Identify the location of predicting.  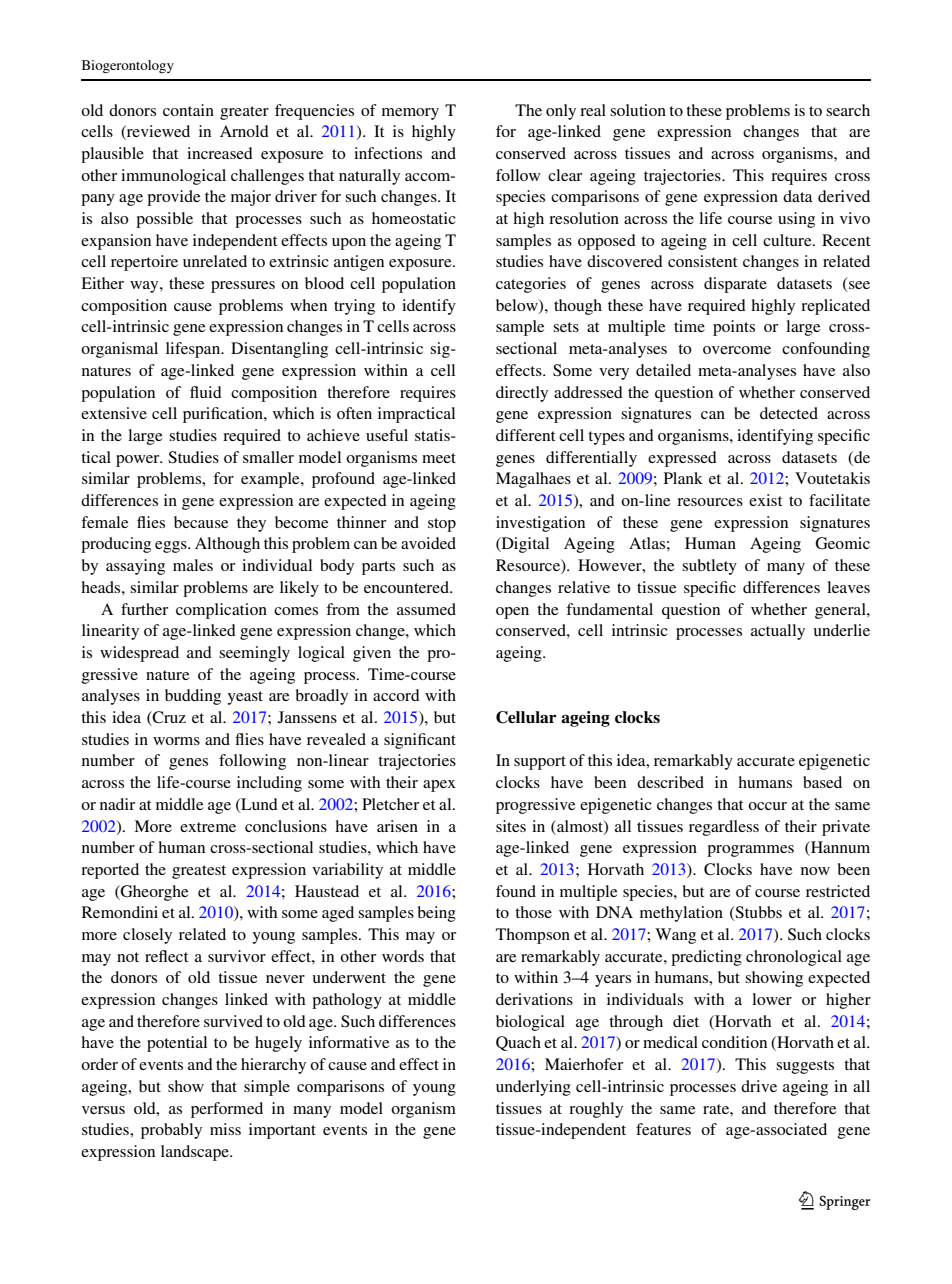
(706, 958).
